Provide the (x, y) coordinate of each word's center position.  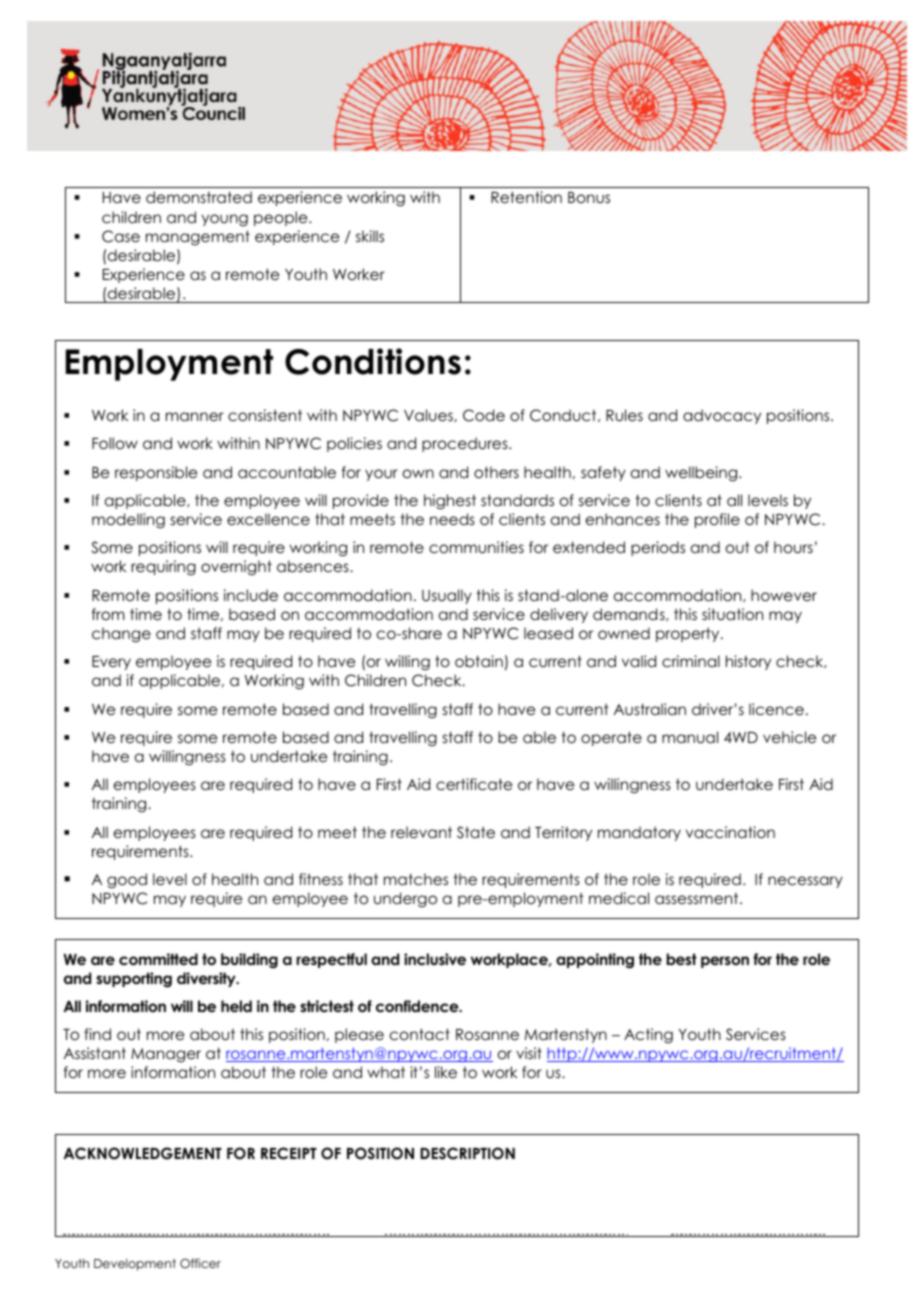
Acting (648, 1036)
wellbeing (702, 473)
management (198, 237)
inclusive (435, 959)
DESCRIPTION (467, 1153)
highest (450, 502)
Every (111, 663)
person (725, 962)
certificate (474, 784)
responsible (156, 473)
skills (370, 236)
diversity (207, 979)
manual (690, 737)
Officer (200, 1263)
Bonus (589, 197)
